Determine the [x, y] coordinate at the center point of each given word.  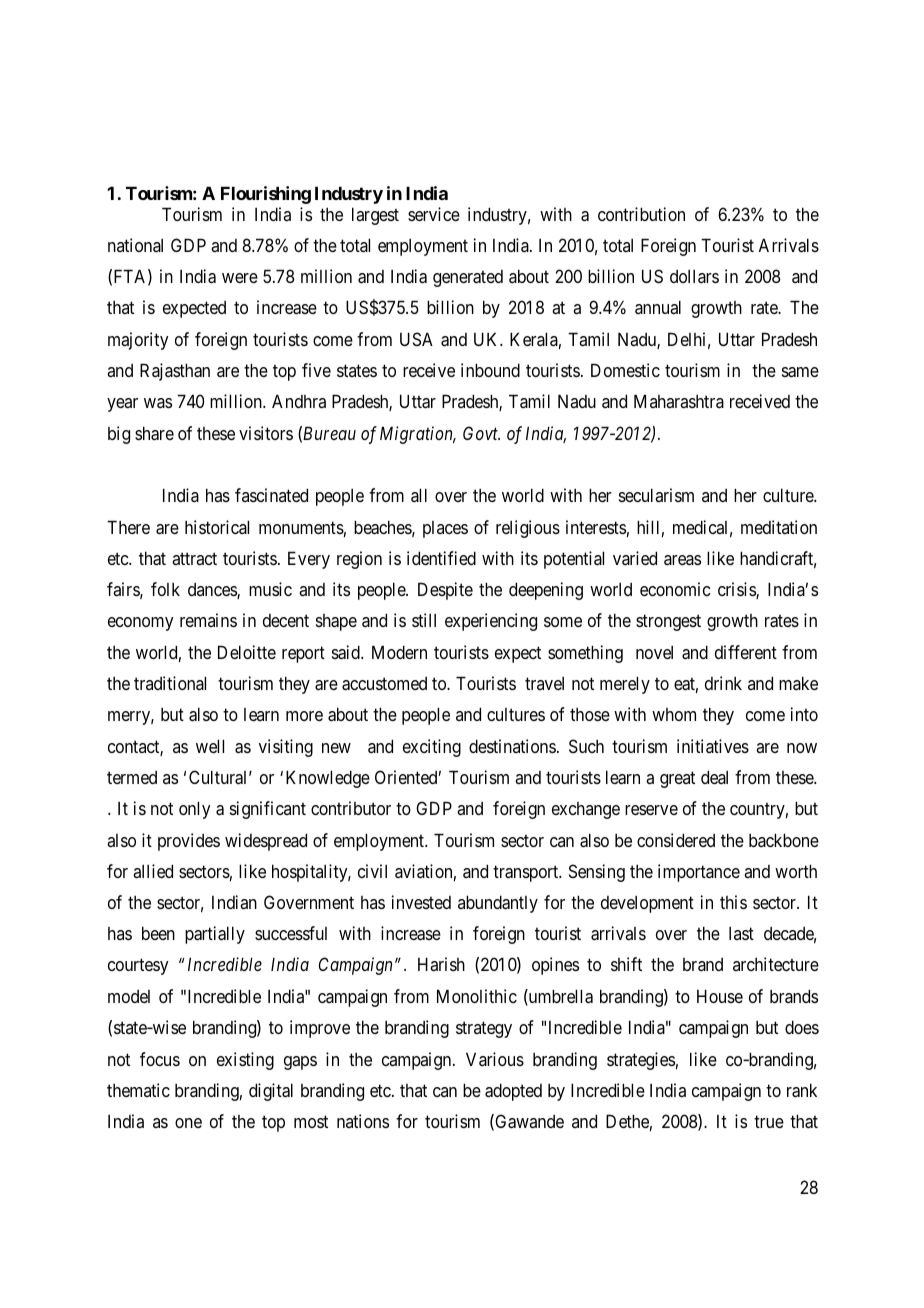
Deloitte [247, 652]
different [746, 652]
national [135, 245]
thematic [138, 1090]
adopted [513, 1092]
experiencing [491, 622]
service [434, 214]
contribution [641, 214]
